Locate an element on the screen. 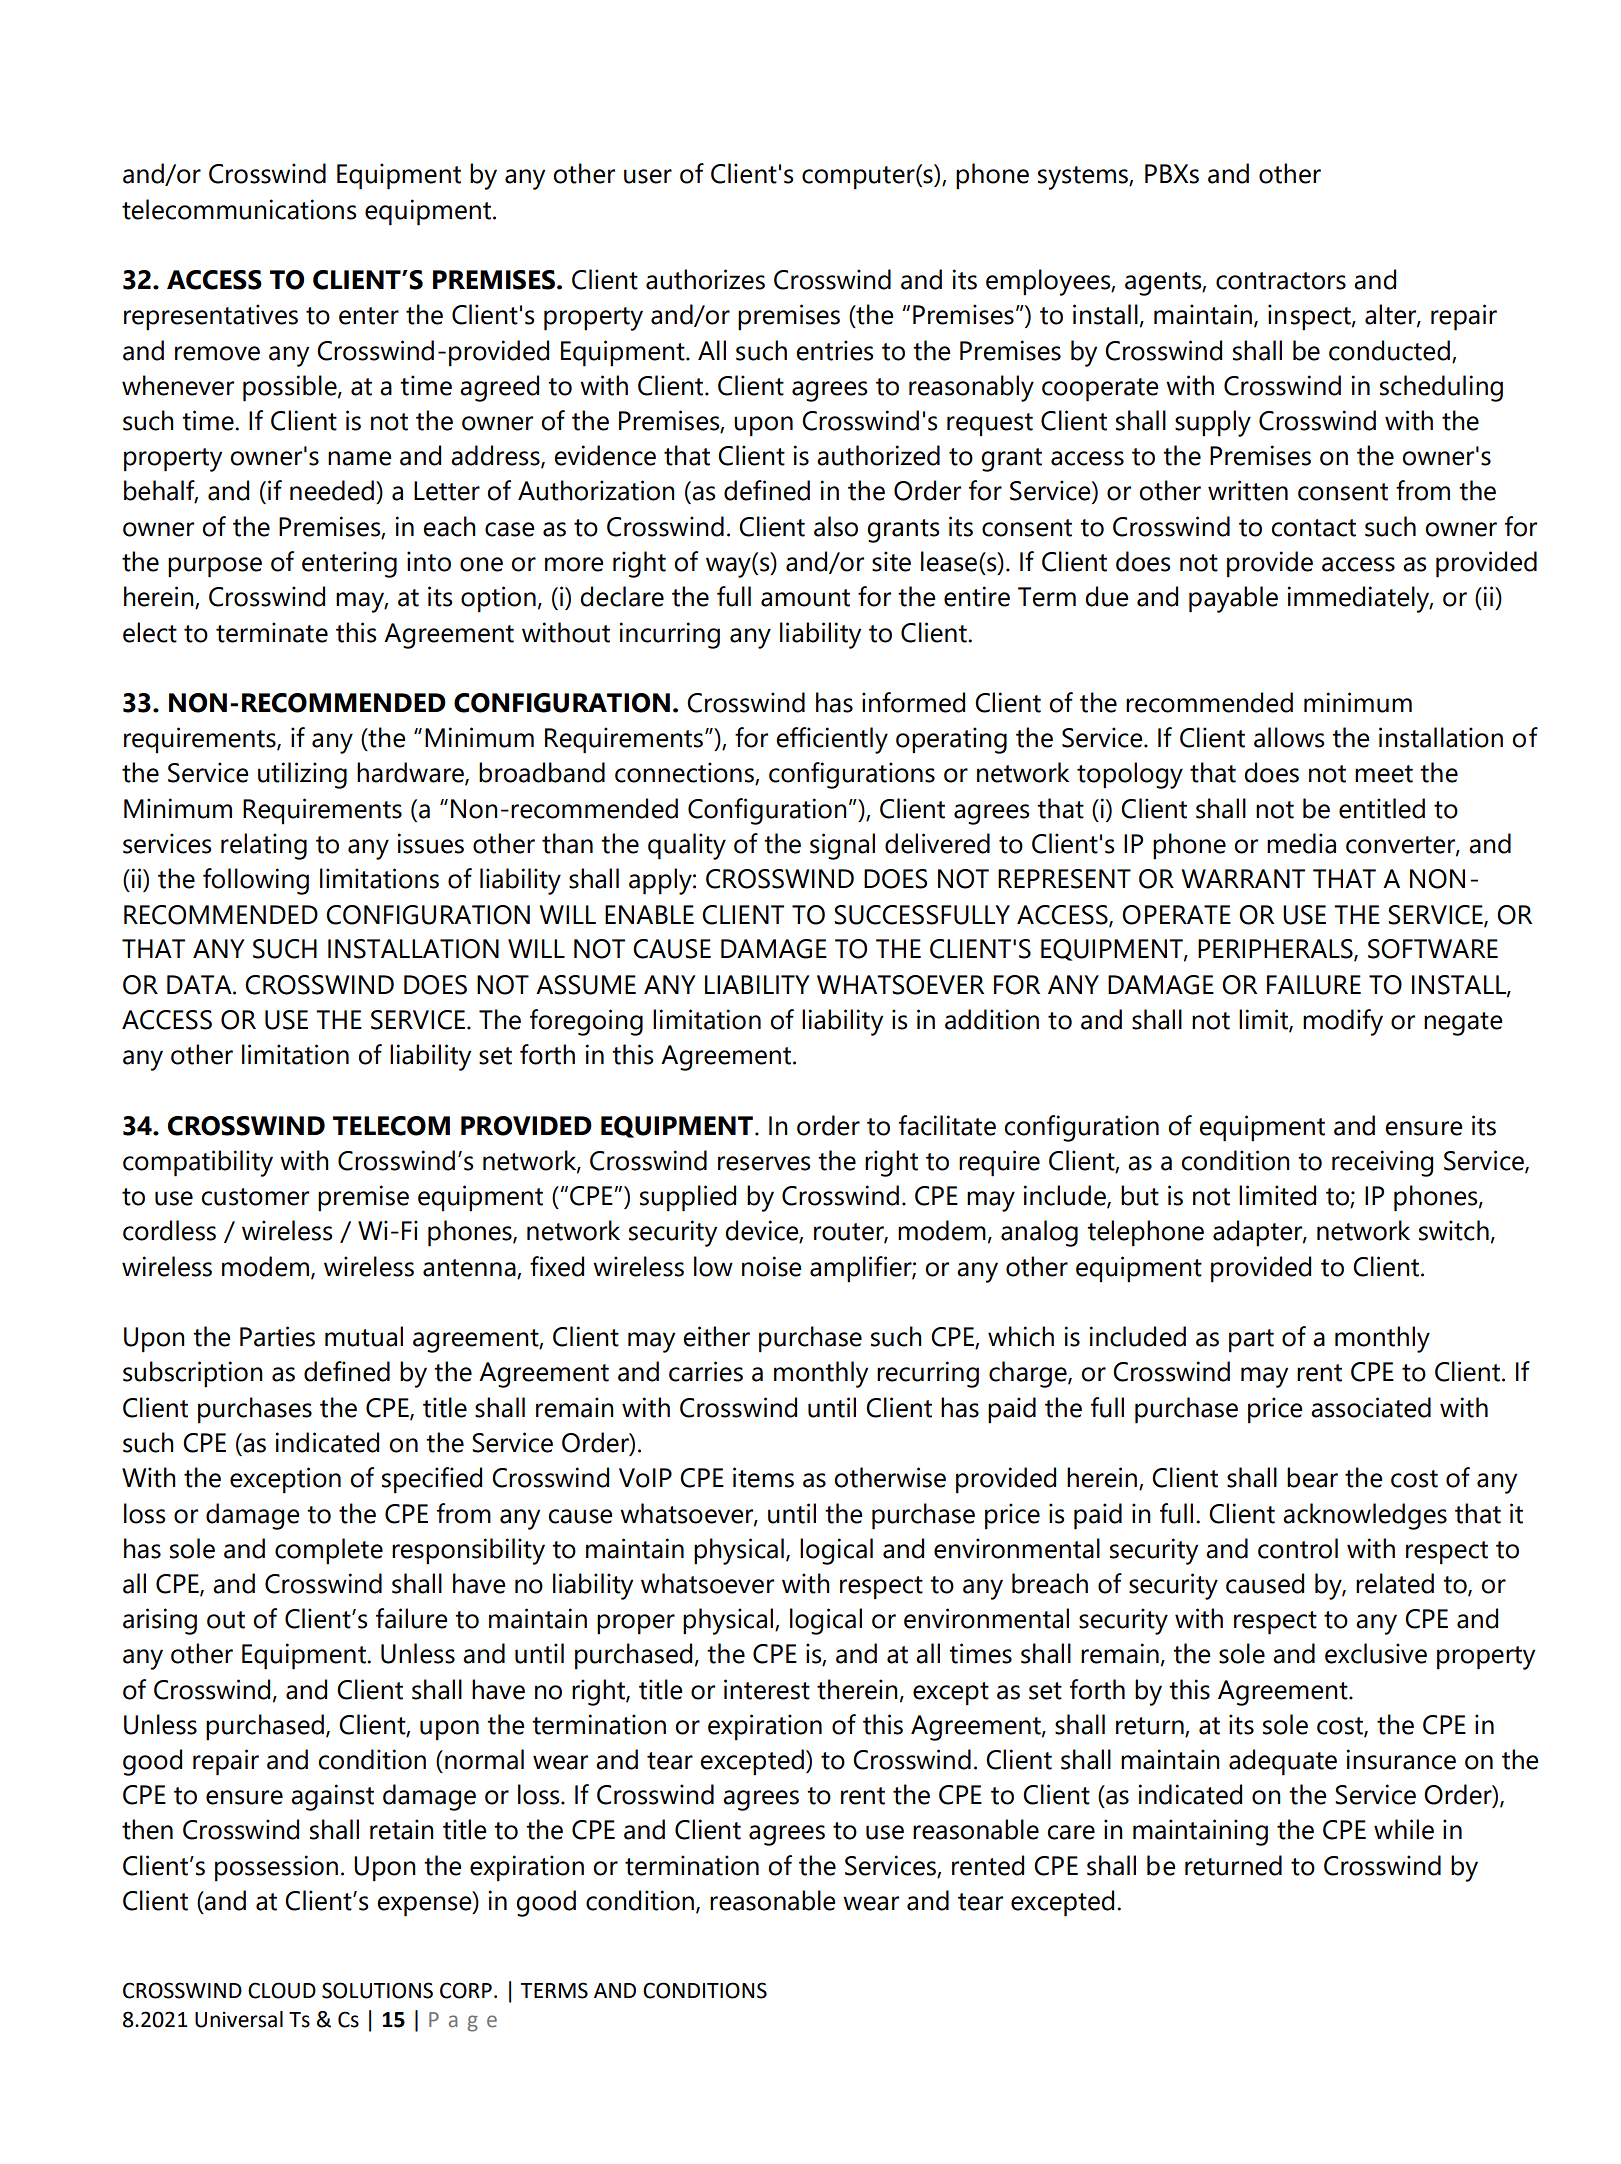 The image size is (1621, 2164). mutual is located at coordinates (364, 1336).
